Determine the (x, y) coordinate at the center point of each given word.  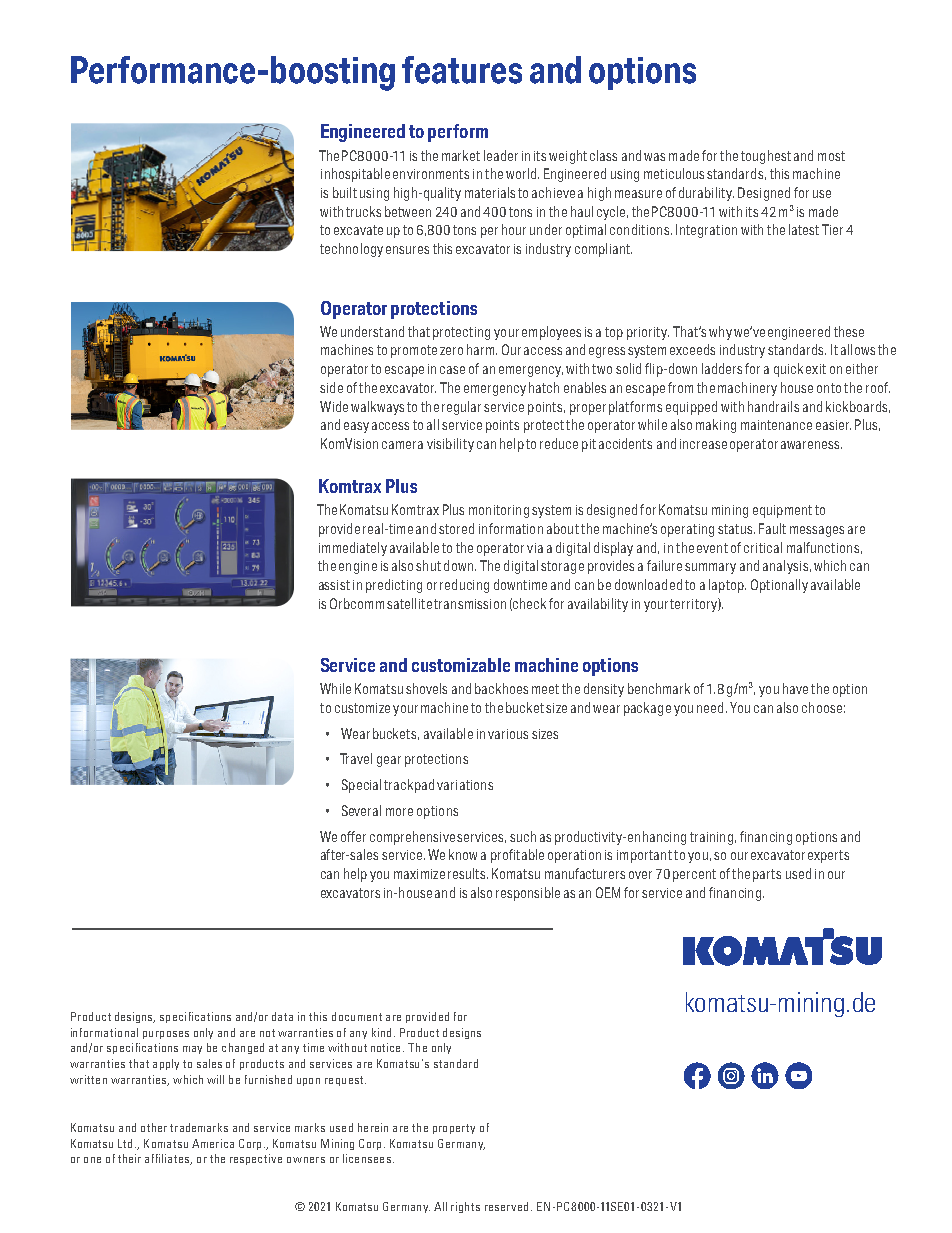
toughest (766, 157)
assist (334, 585)
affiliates (168, 1159)
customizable (461, 665)
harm (482, 349)
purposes (166, 1035)
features (462, 70)
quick (788, 370)
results (468, 873)
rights (465, 1207)
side (331, 387)
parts (767, 875)
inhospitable (355, 175)
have (795, 688)
